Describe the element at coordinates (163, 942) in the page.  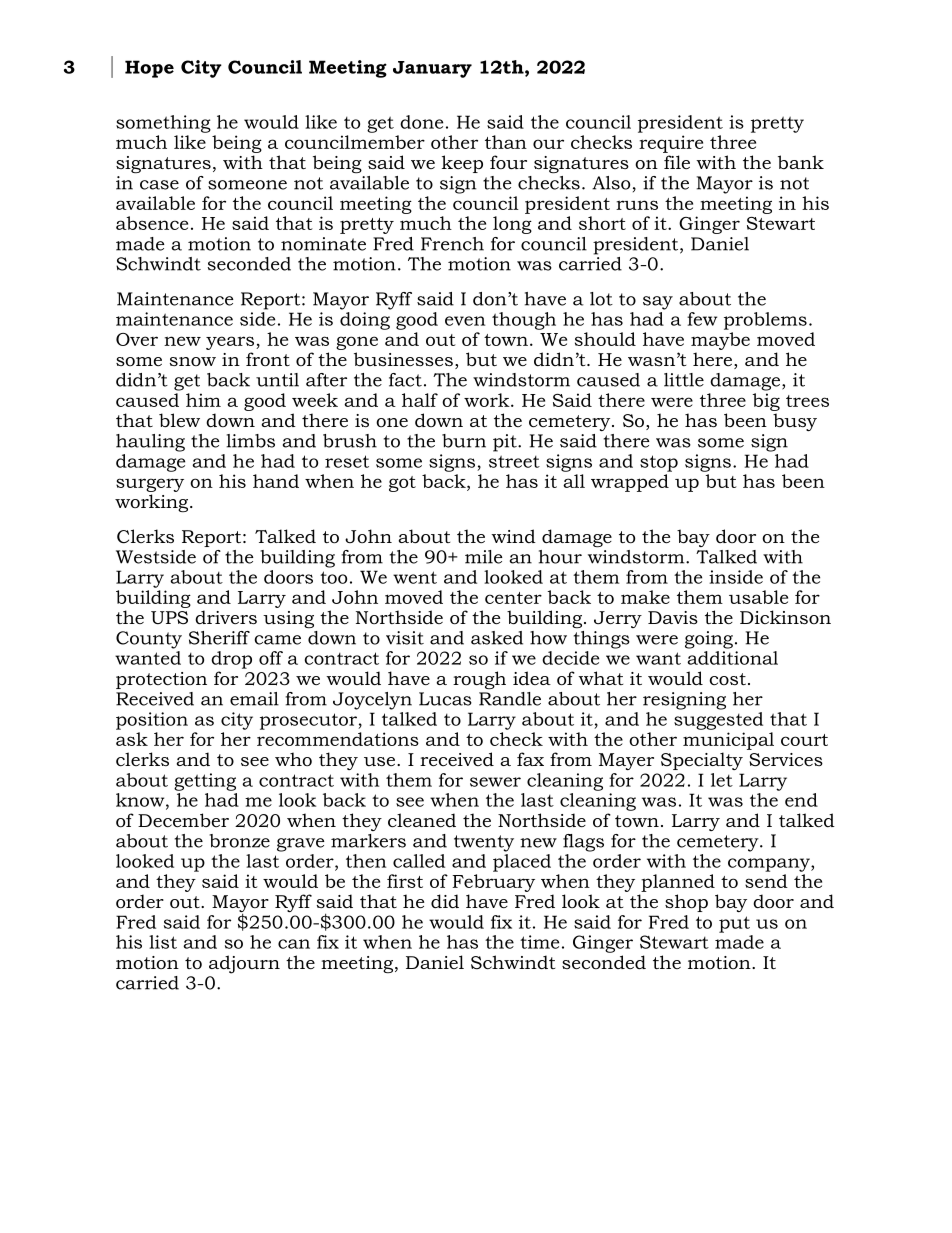
I see `list` at that location.
